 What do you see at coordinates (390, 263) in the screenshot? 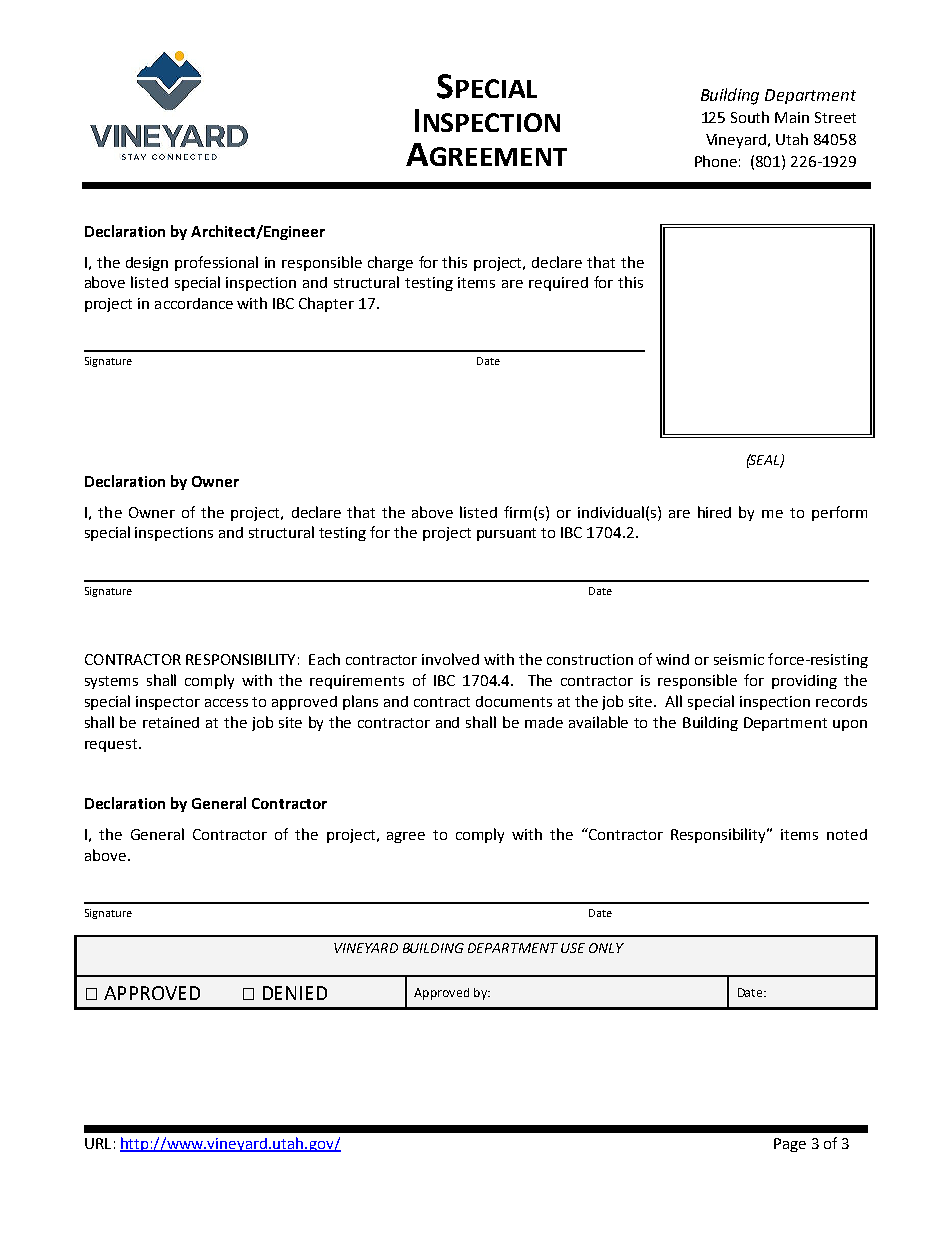
I see `charge` at bounding box center [390, 263].
